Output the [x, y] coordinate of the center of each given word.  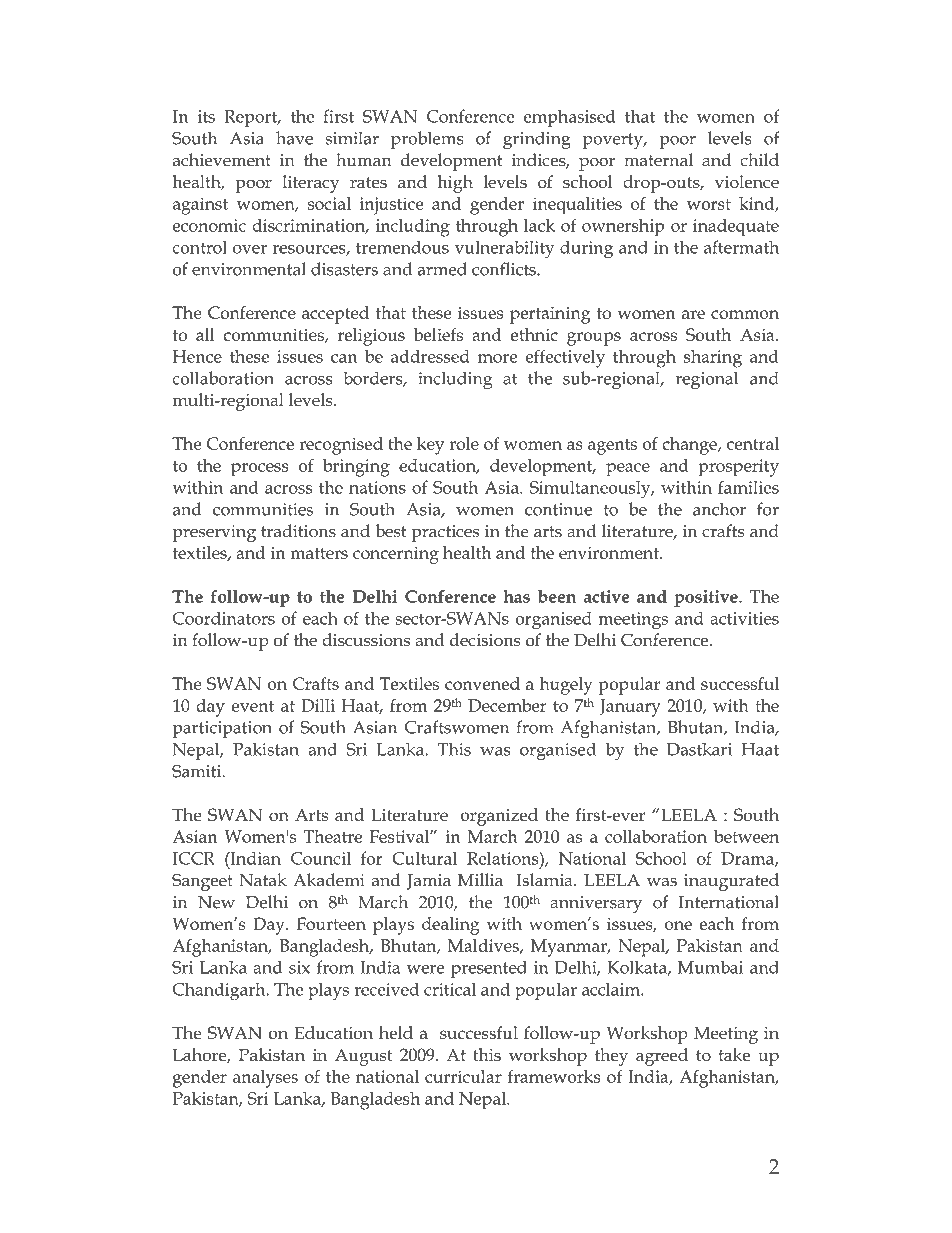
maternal [658, 160]
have [294, 138]
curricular [463, 1076]
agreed [662, 1057]
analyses [265, 1079]
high [455, 184]
